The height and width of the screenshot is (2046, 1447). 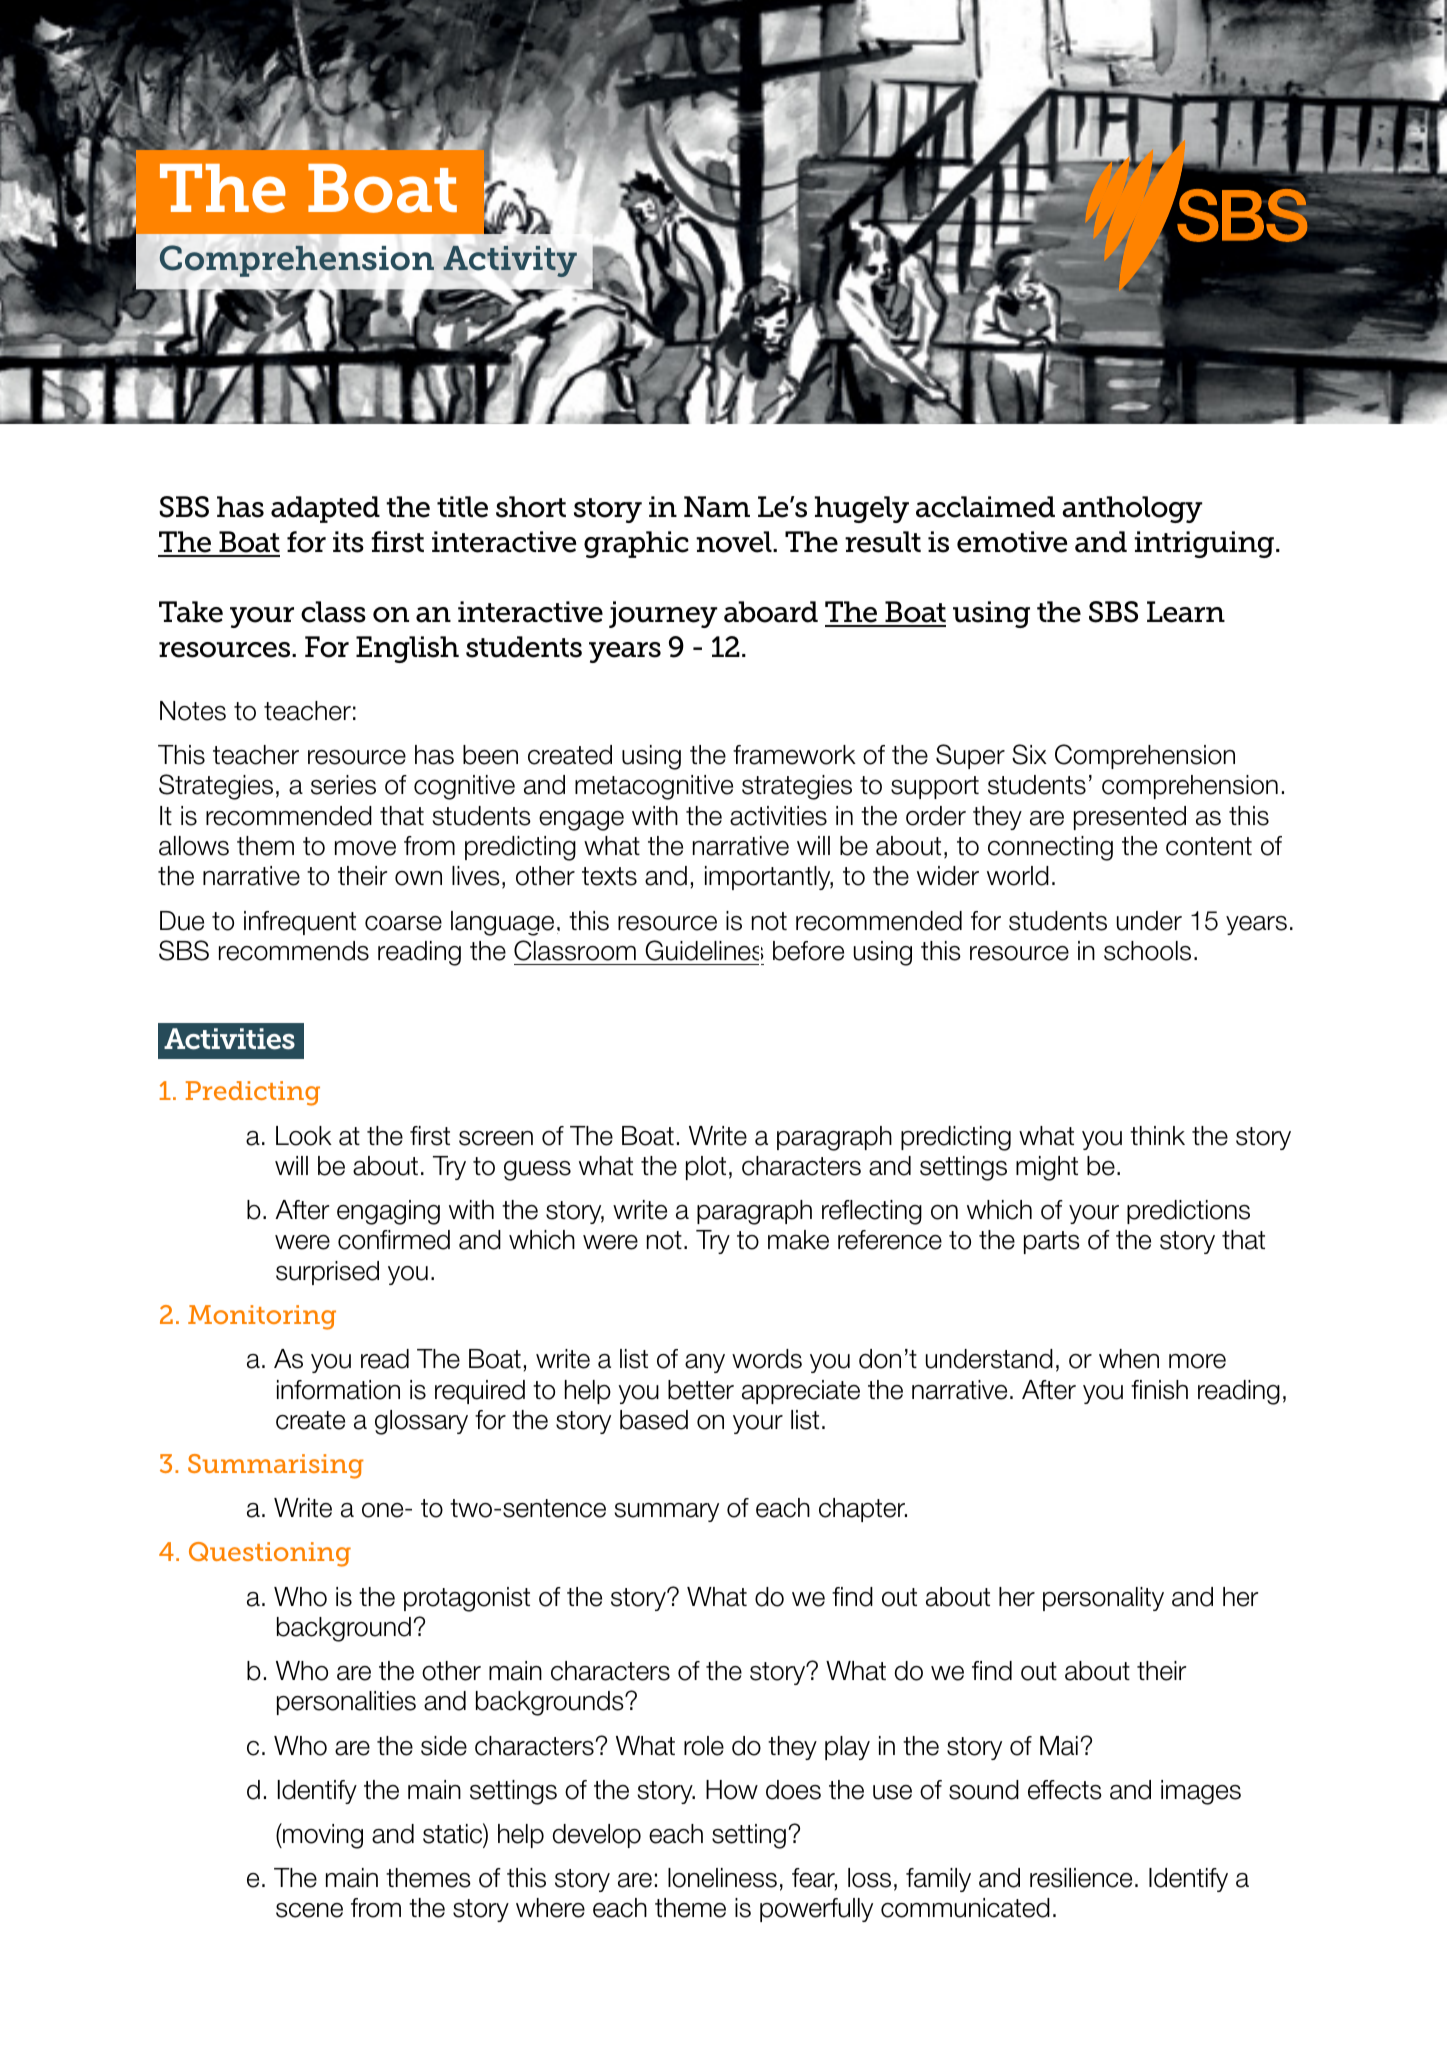 I want to click on think, so click(x=1157, y=1135).
